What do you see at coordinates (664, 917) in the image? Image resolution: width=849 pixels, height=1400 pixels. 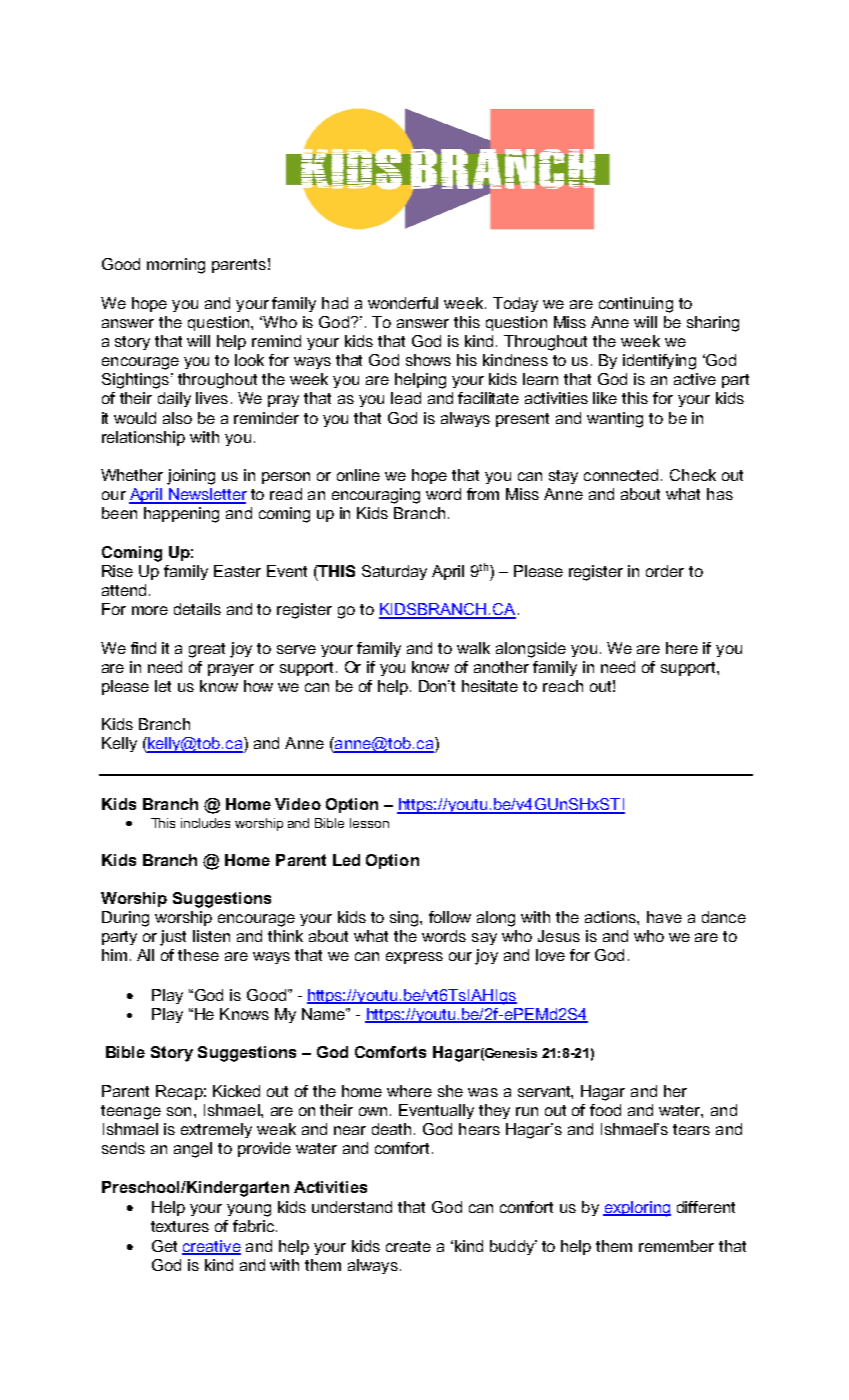 I see `have` at bounding box center [664, 917].
